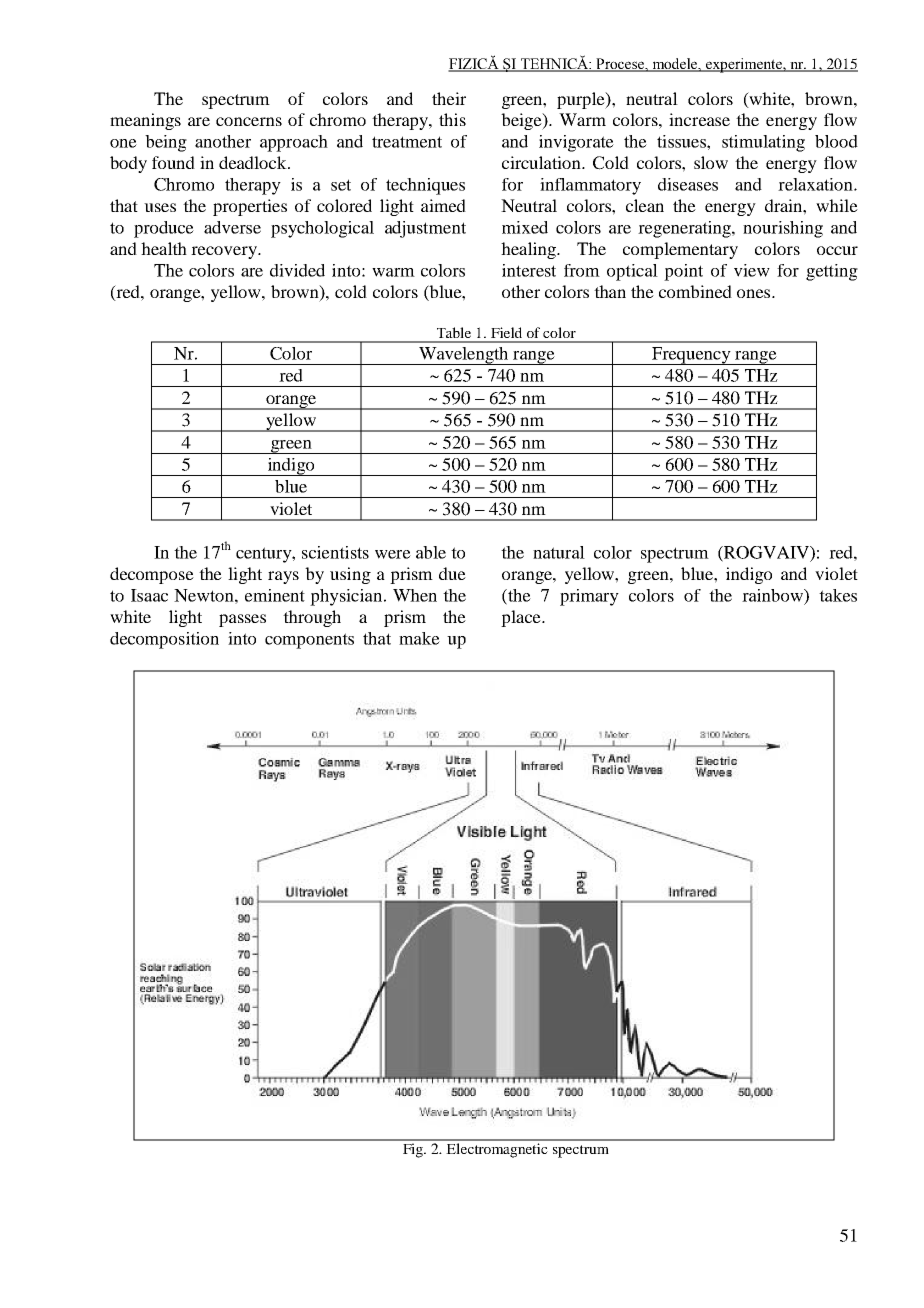 The height and width of the image is (1308, 924). What do you see at coordinates (522, 618) in the image?
I see `place` at bounding box center [522, 618].
